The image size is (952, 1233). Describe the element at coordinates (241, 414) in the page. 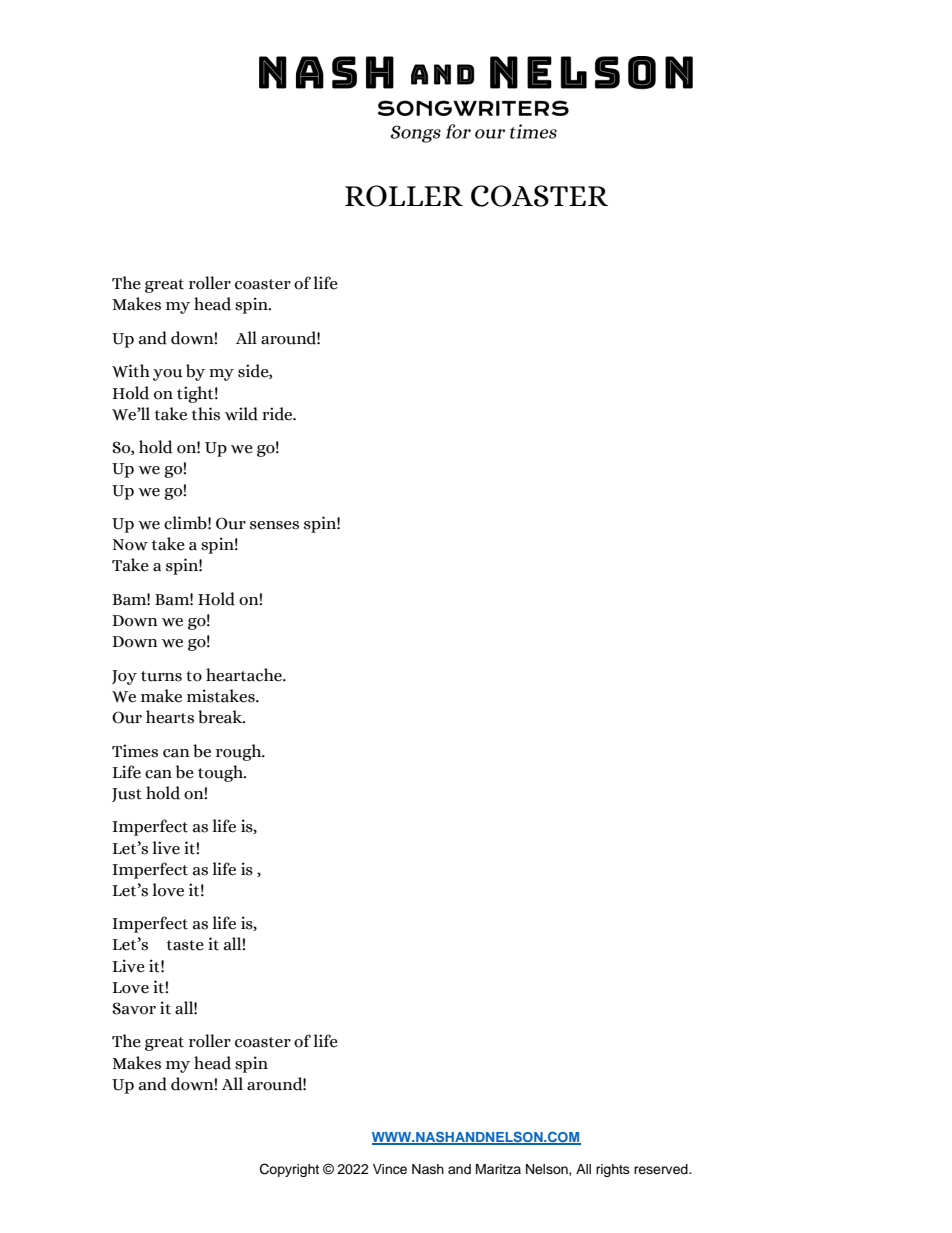

I see `wild` at that location.
